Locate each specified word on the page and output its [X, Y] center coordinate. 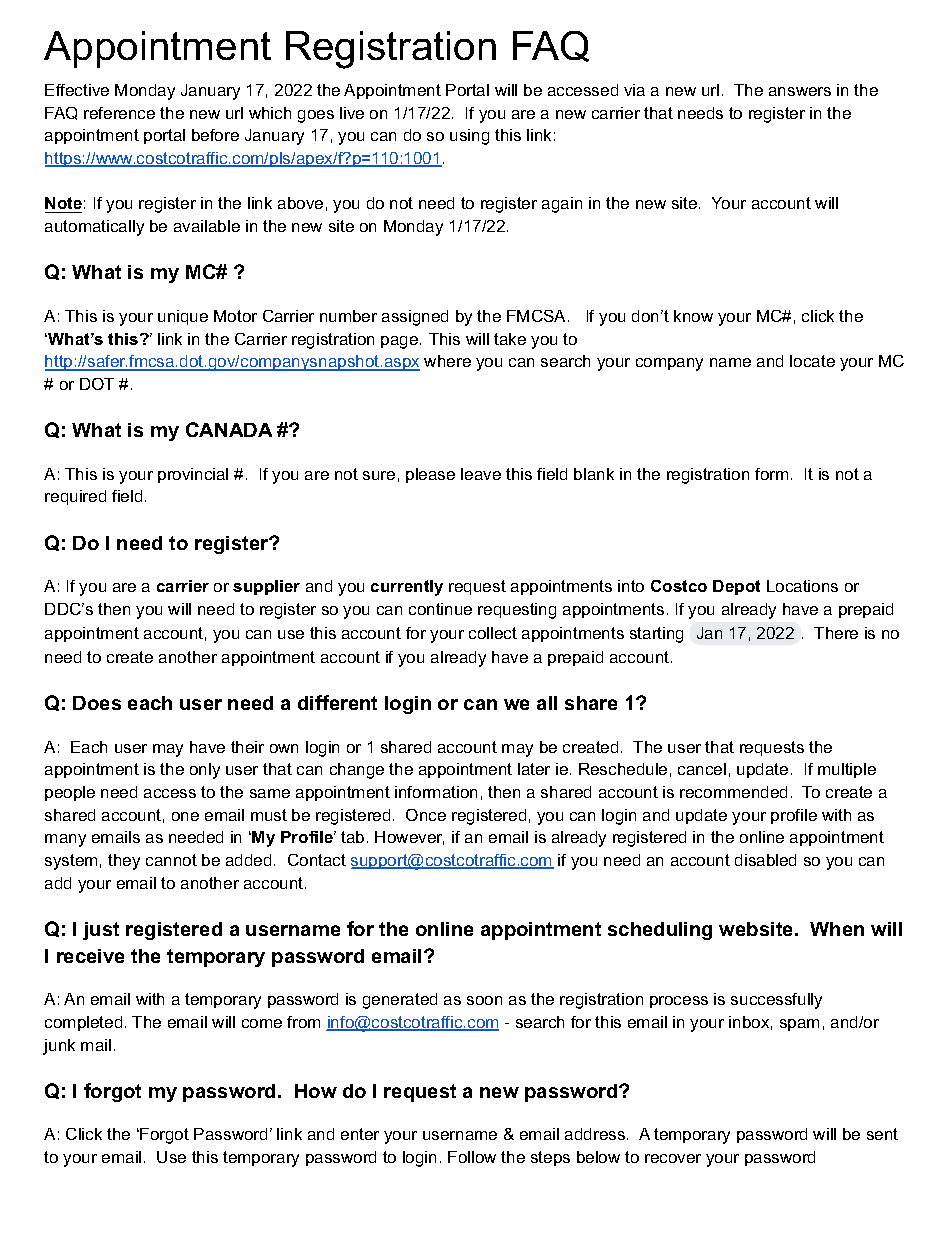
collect [493, 633]
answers [800, 91]
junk [59, 1047]
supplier [266, 587]
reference [119, 113]
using [469, 137]
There [836, 633]
